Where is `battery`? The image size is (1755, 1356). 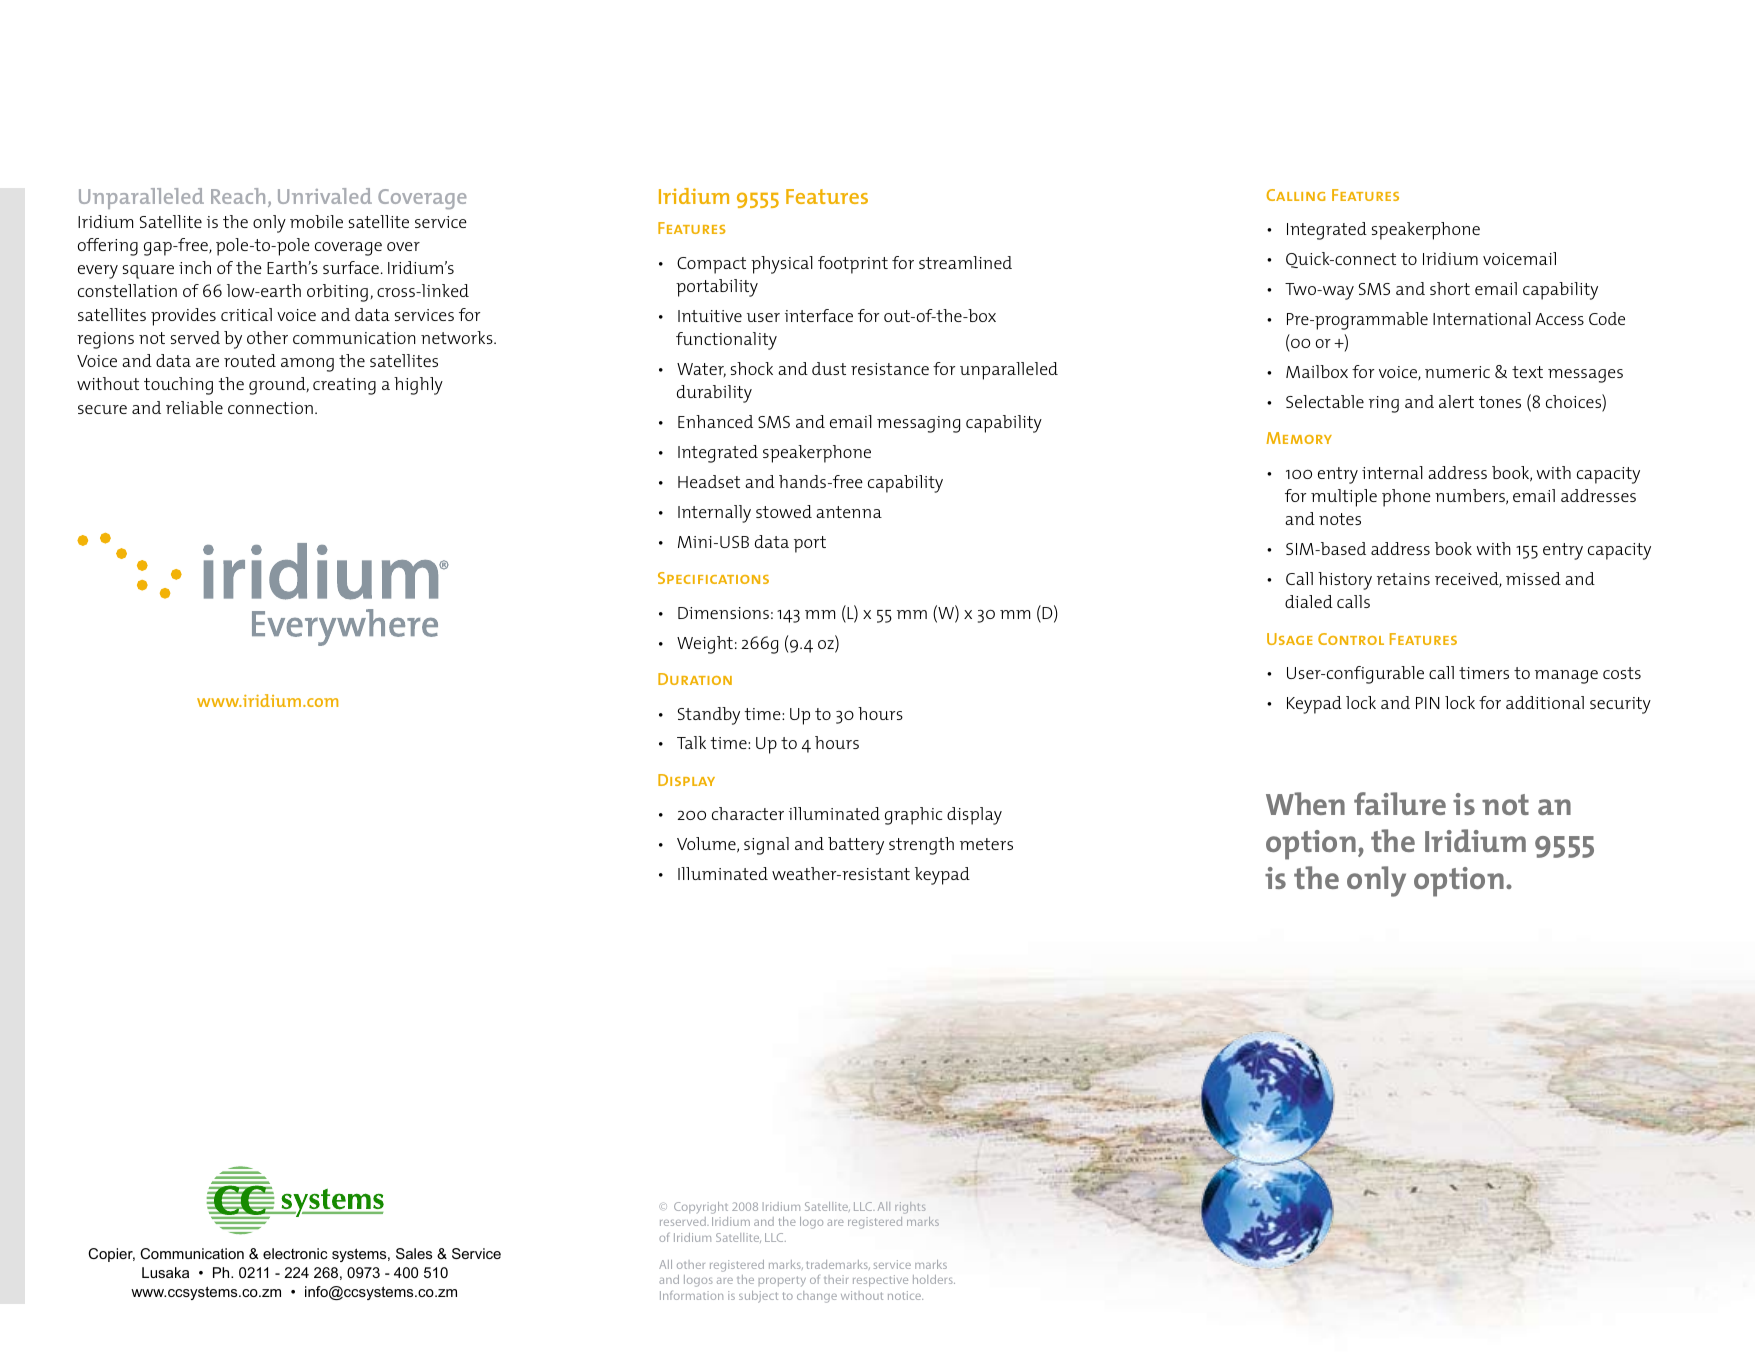
battery is located at coordinates (856, 846).
